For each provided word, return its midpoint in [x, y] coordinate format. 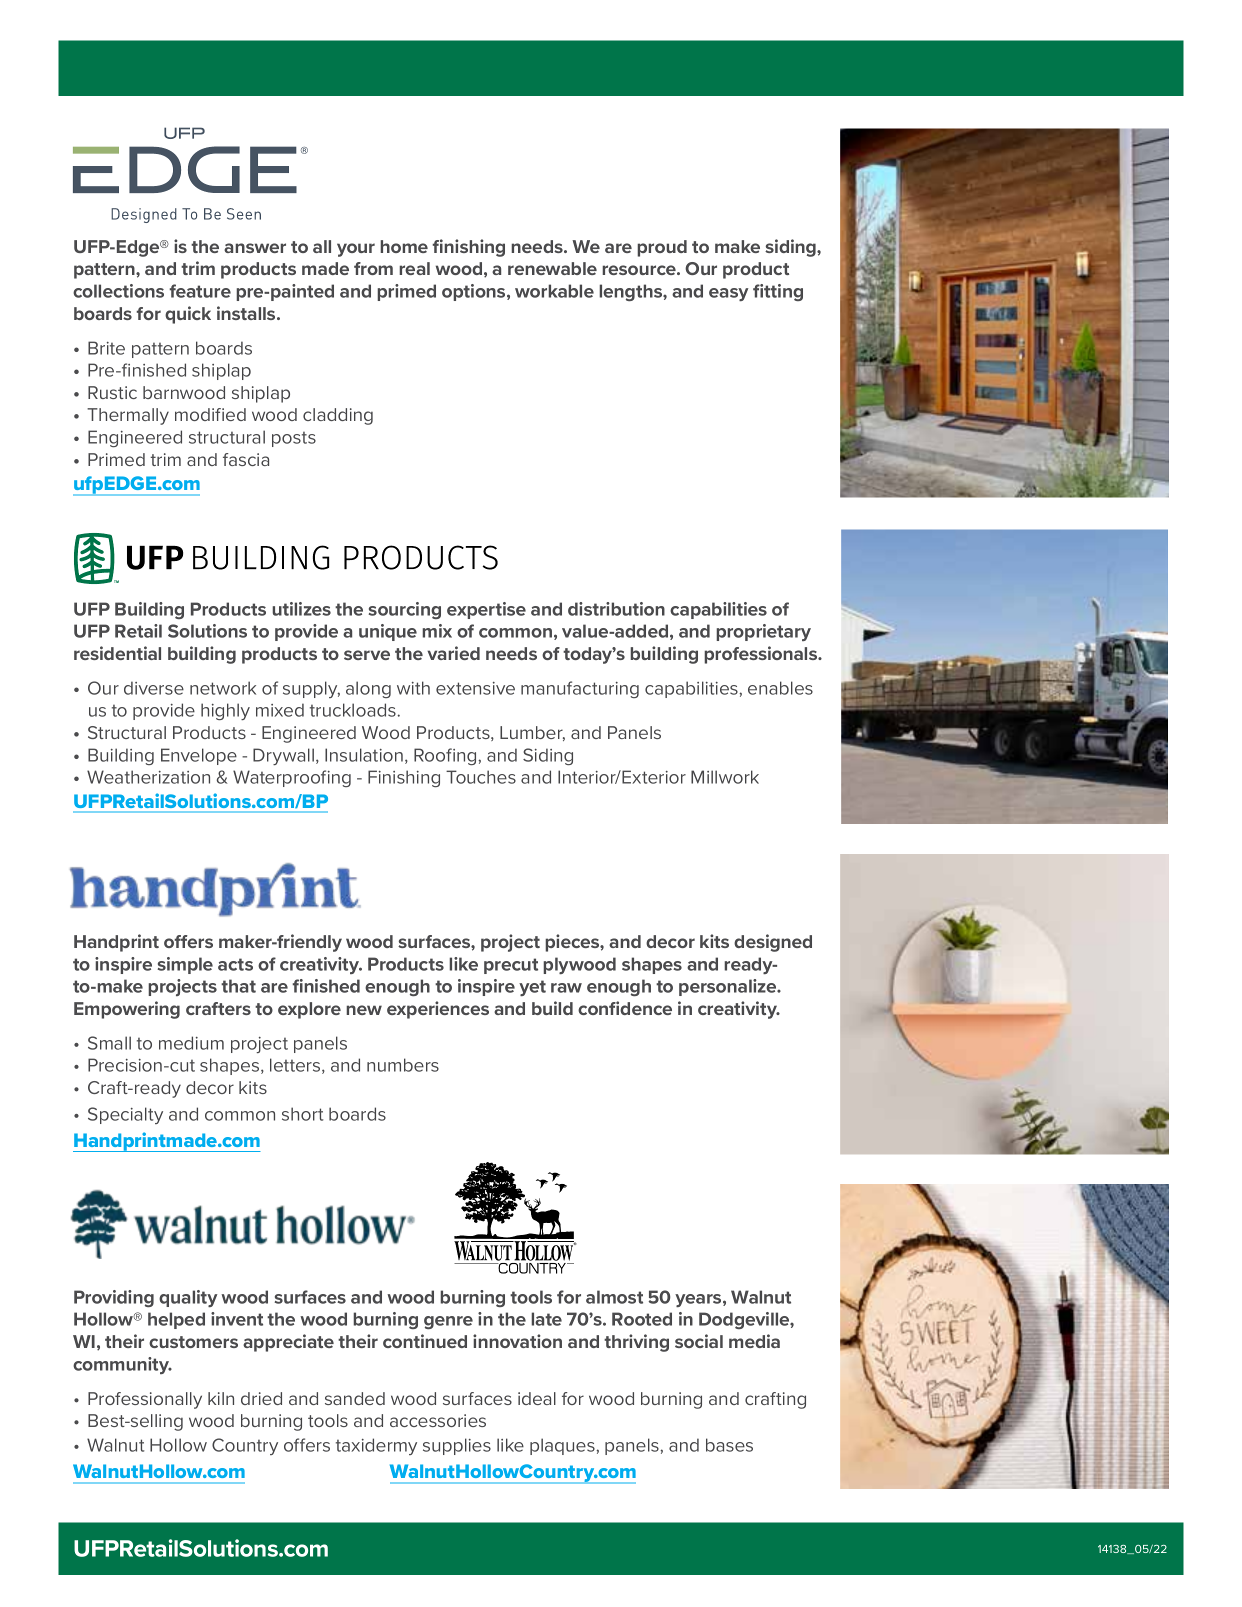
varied [453, 653]
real [414, 268]
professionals [762, 655]
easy [728, 294]
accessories [438, 1420]
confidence [625, 1008]
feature [200, 291]
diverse [154, 688]
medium [191, 1043]
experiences [438, 1010]
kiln [221, 1398]
